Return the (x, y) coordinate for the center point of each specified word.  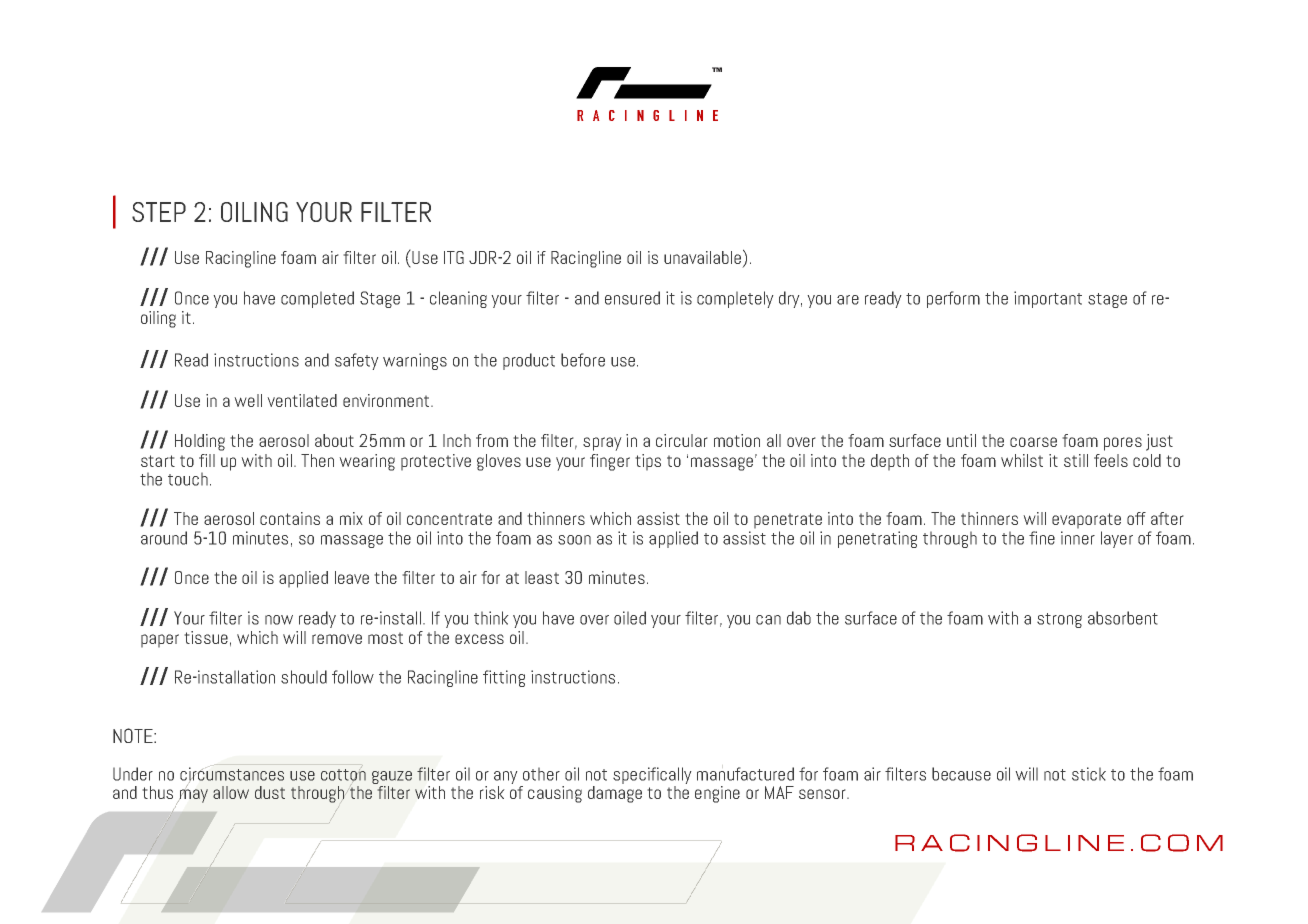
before (583, 360)
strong (1059, 620)
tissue (206, 637)
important (1048, 299)
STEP (159, 212)
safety (357, 361)
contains (290, 518)
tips (648, 462)
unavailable (702, 257)
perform (953, 299)
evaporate (1086, 521)
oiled (630, 618)
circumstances (232, 775)
